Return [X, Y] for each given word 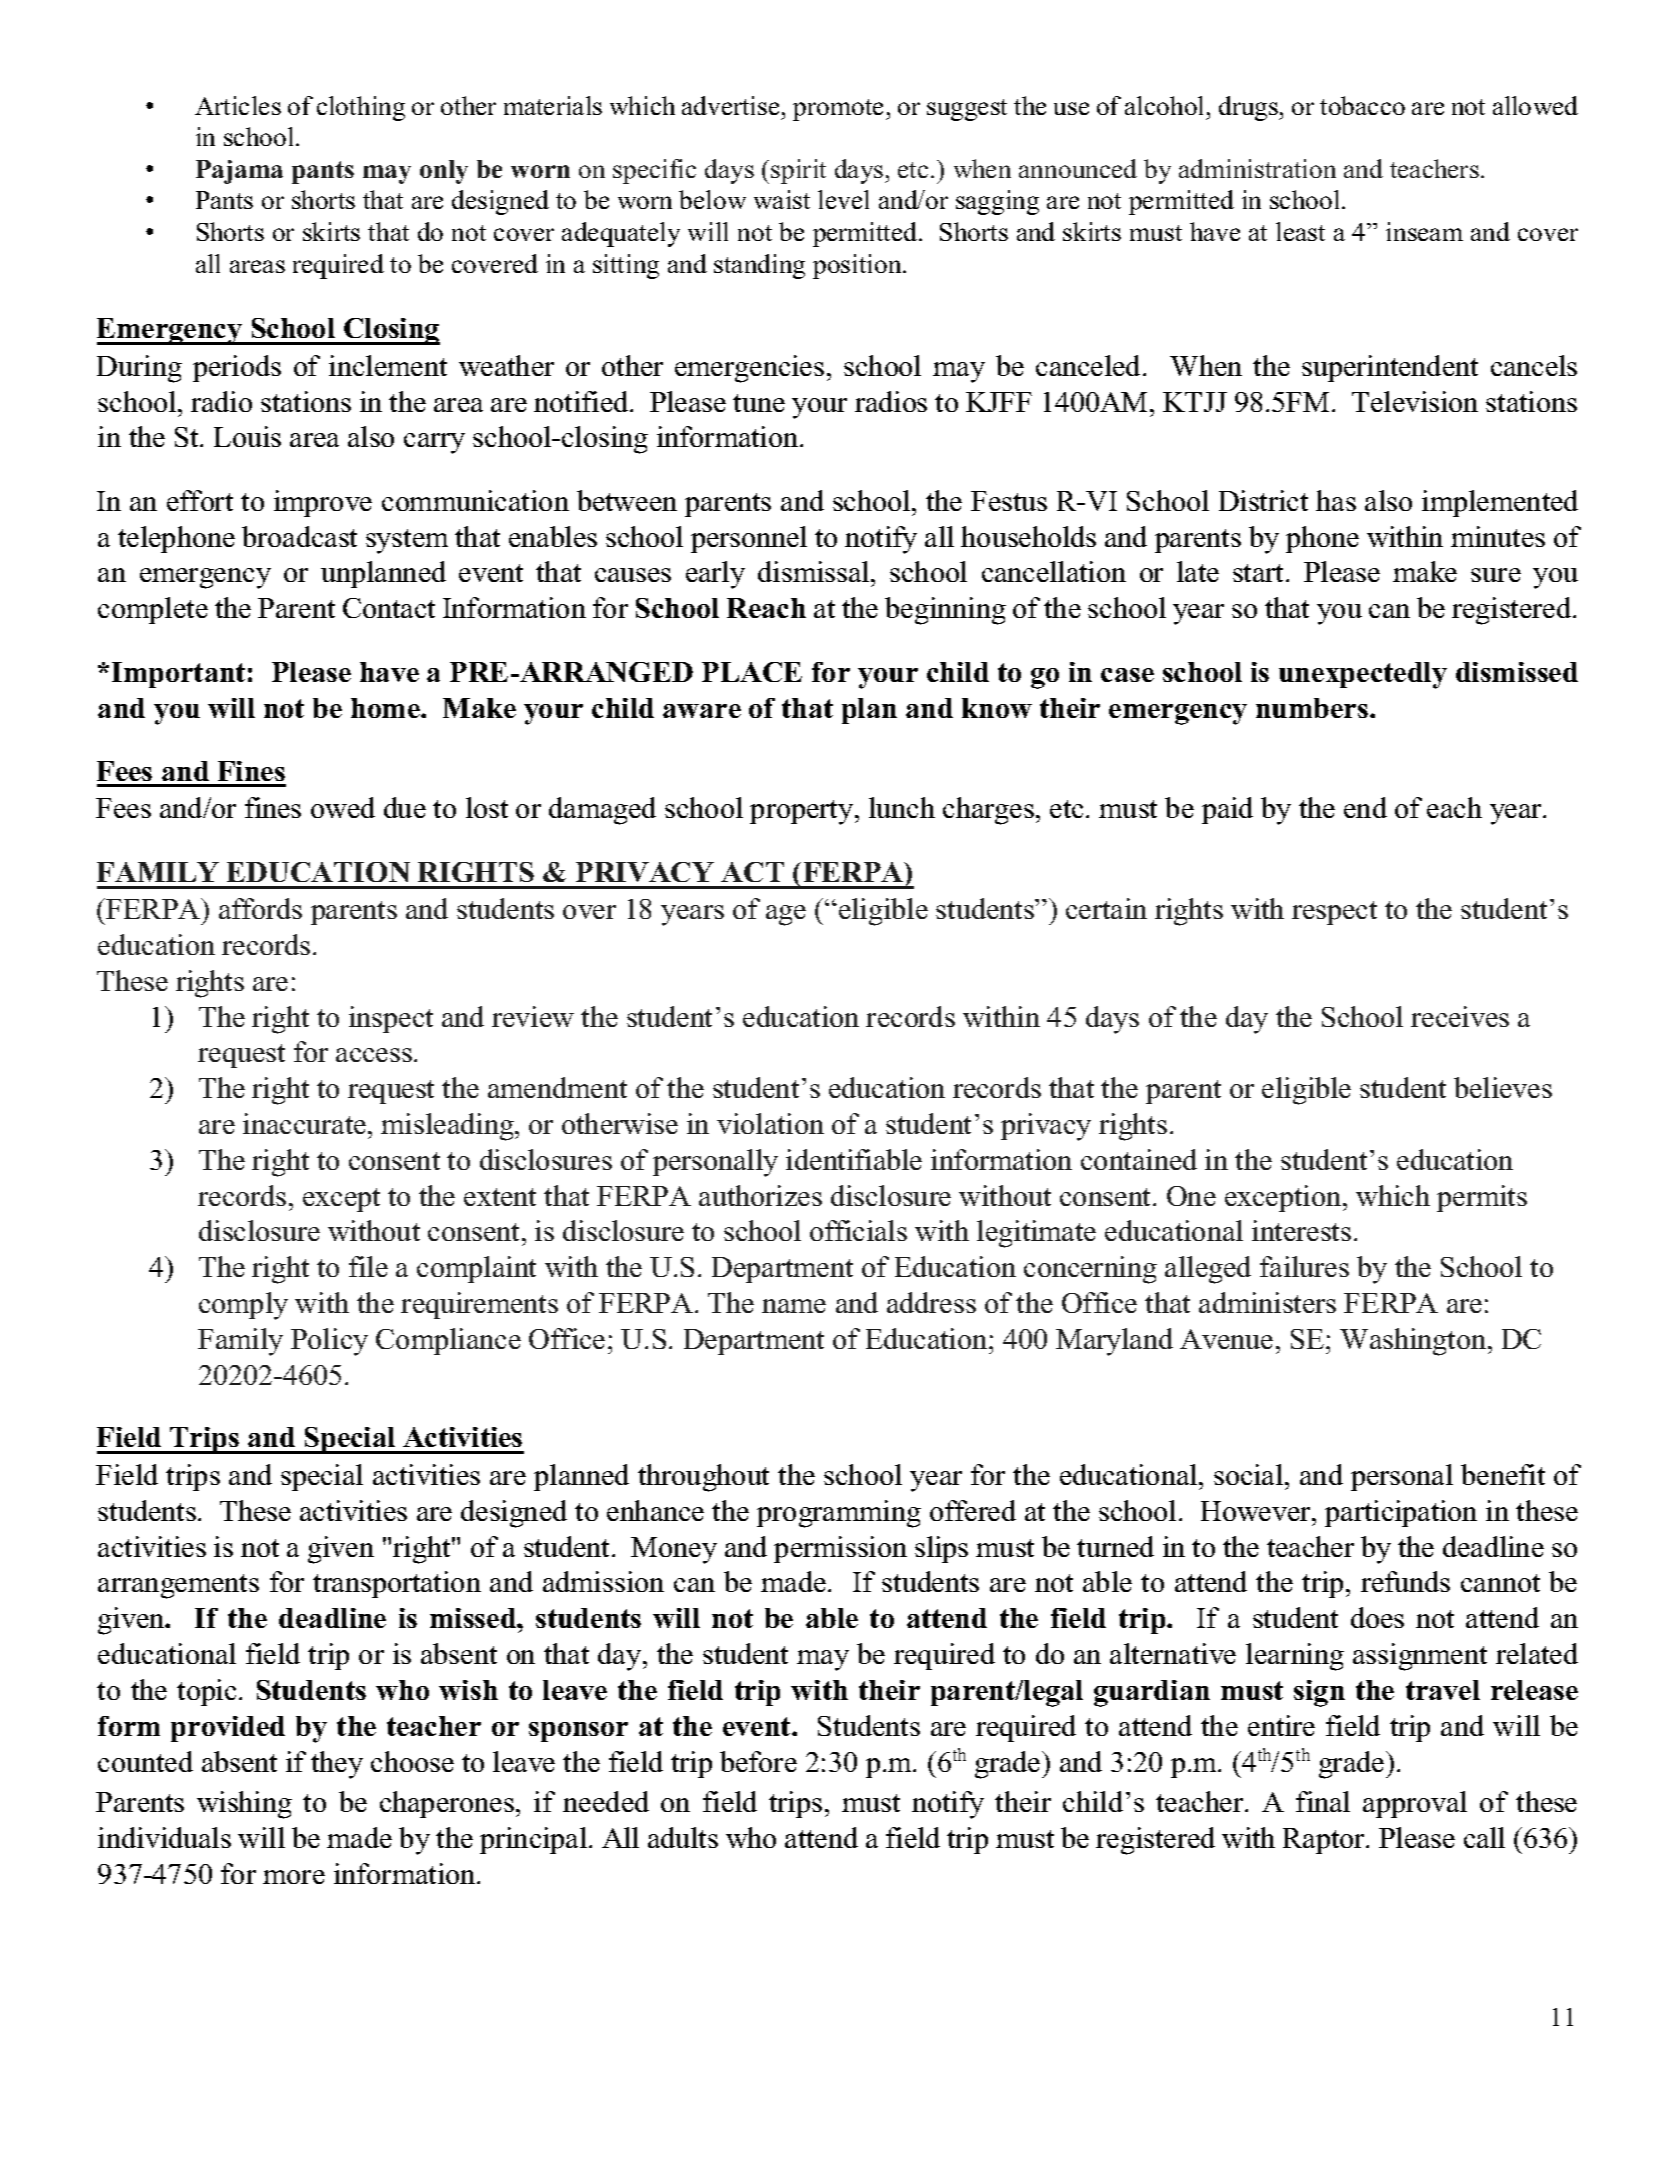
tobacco [1362, 105]
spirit [798, 171]
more [294, 1877]
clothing [361, 108]
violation [770, 1123]
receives [1460, 1016]
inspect [391, 1019]
